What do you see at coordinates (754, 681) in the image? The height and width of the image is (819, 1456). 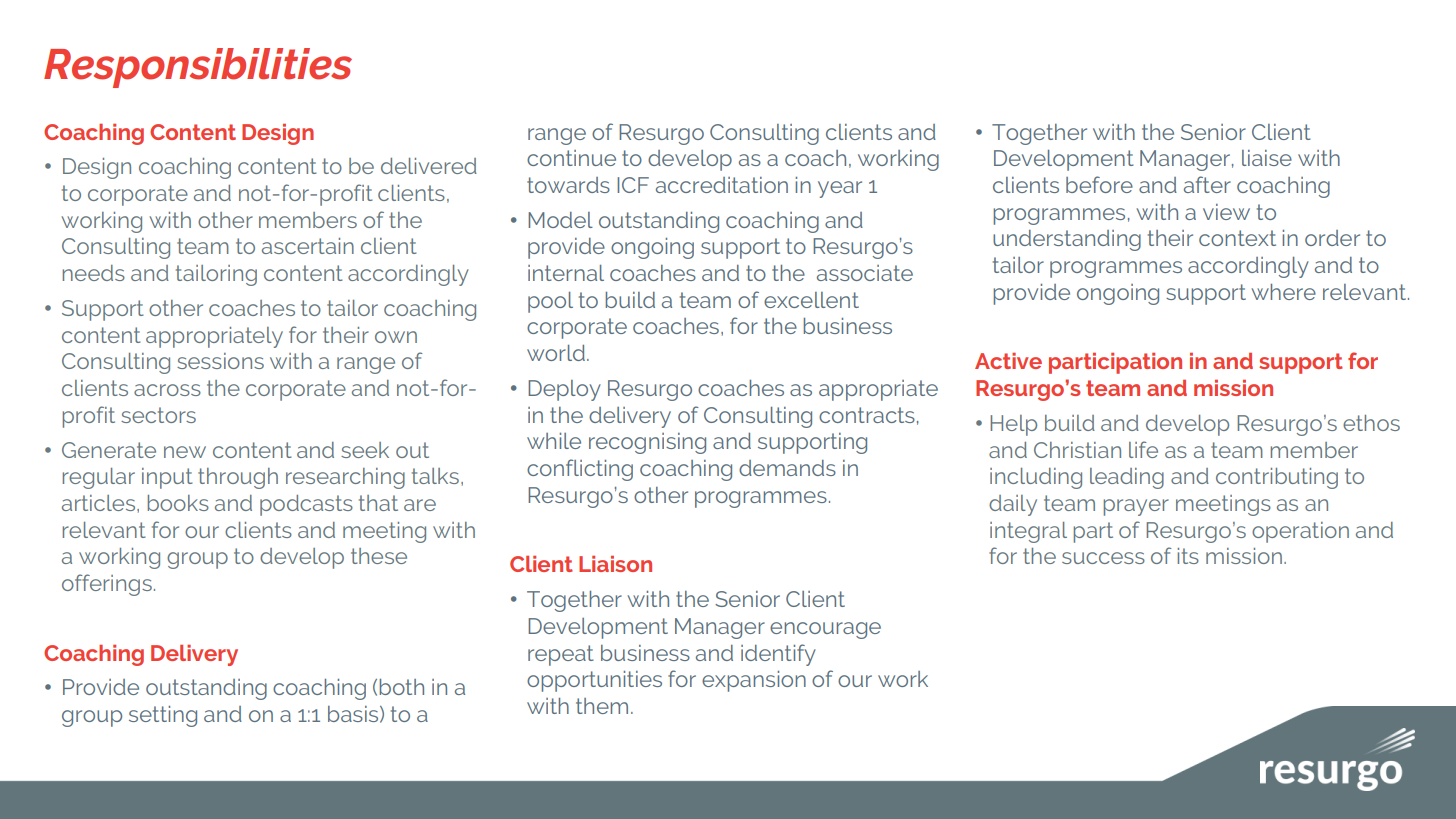 I see `expansion` at bounding box center [754, 681].
